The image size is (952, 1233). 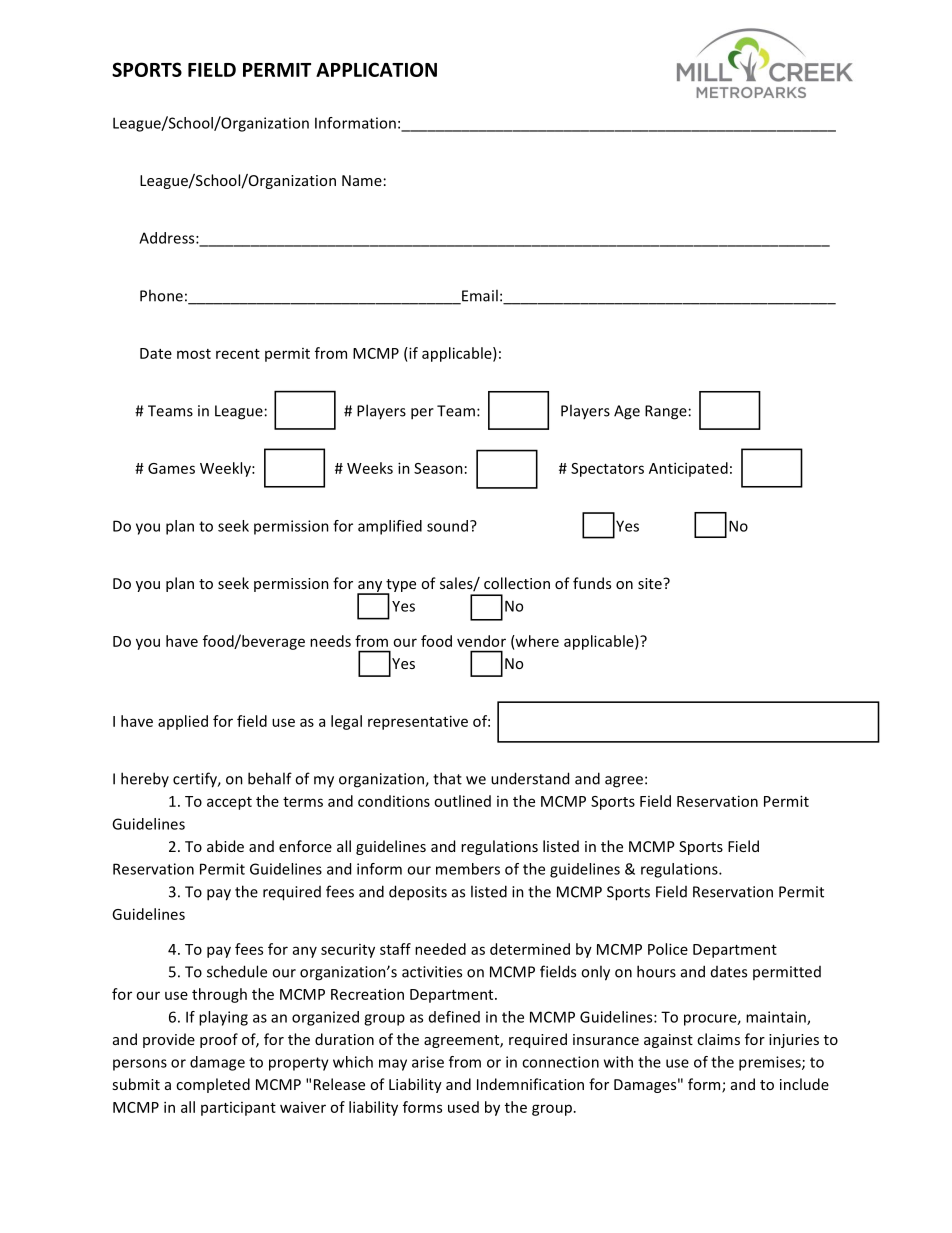 What do you see at coordinates (463, 1107) in the screenshot?
I see `used` at bounding box center [463, 1107].
